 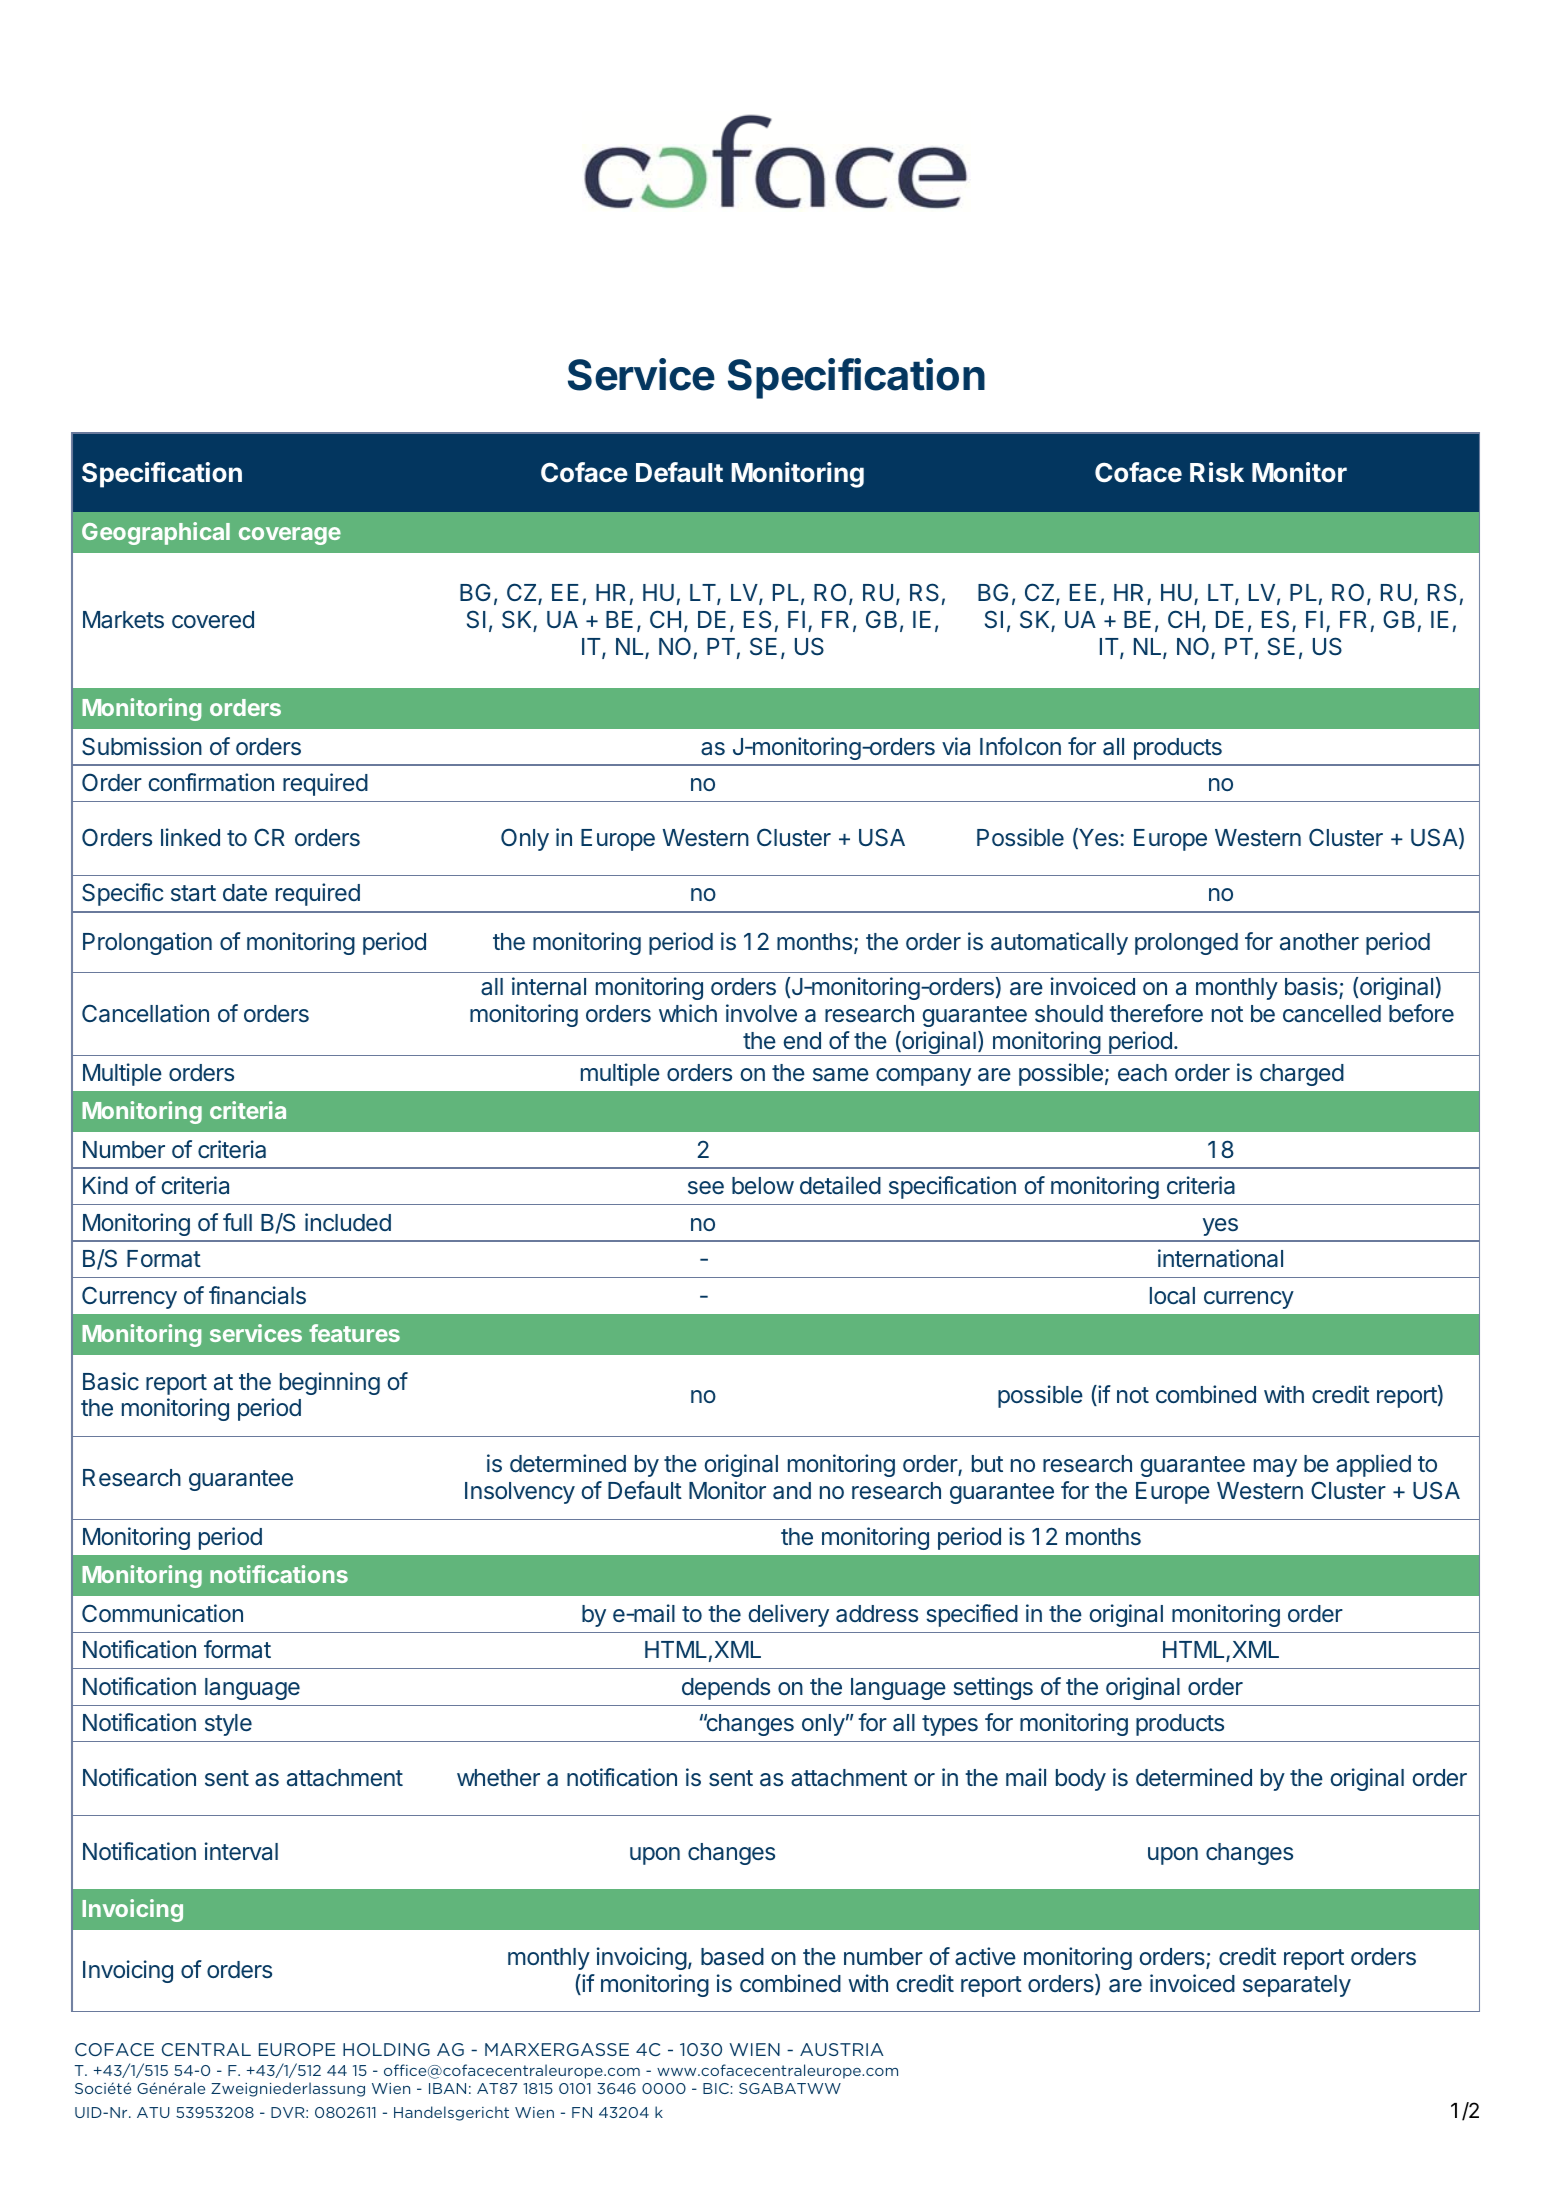 What do you see at coordinates (237, 1222) in the screenshot?
I see `full` at bounding box center [237, 1222].
